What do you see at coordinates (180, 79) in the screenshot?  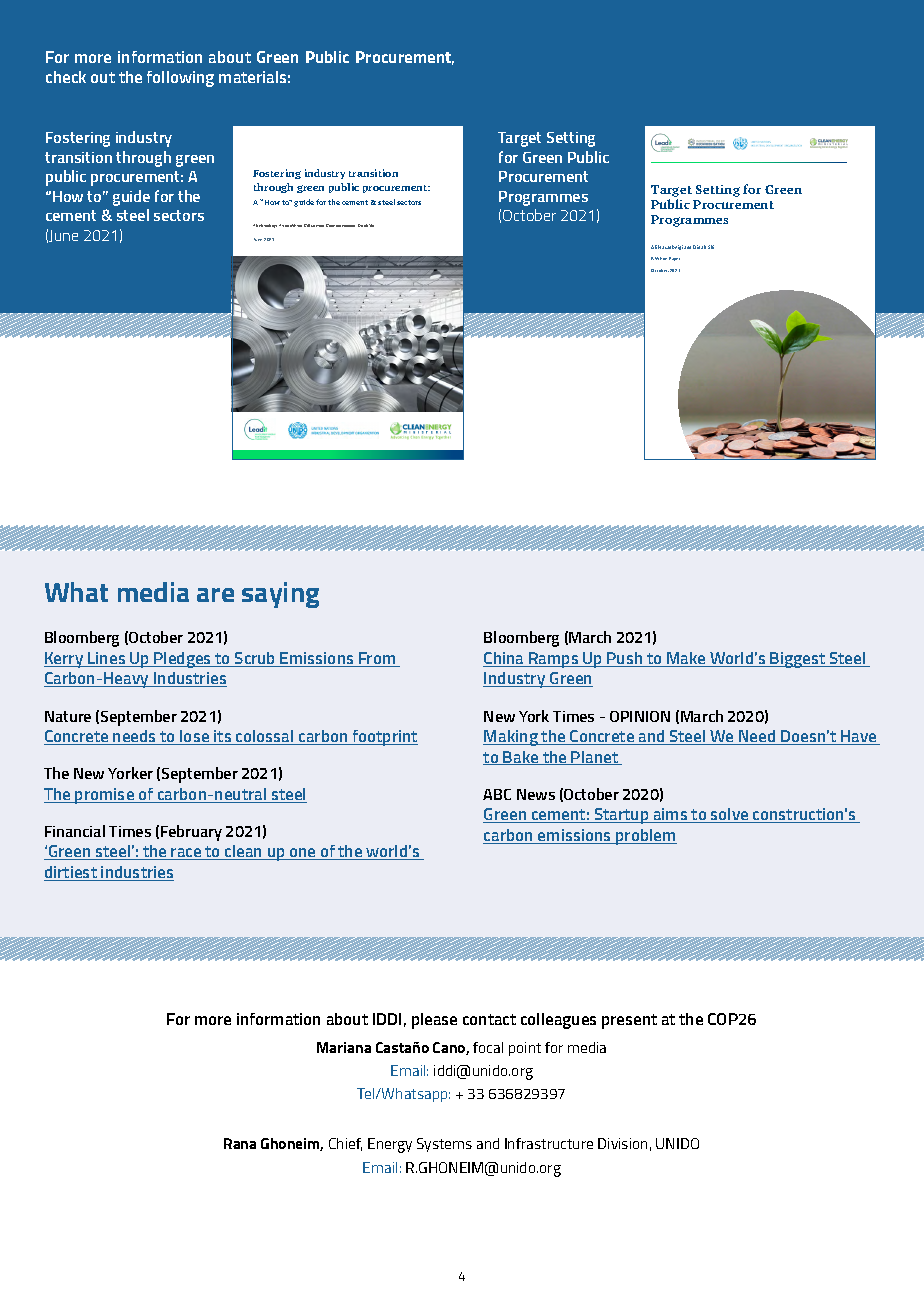 I see `following` at bounding box center [180, 79].
